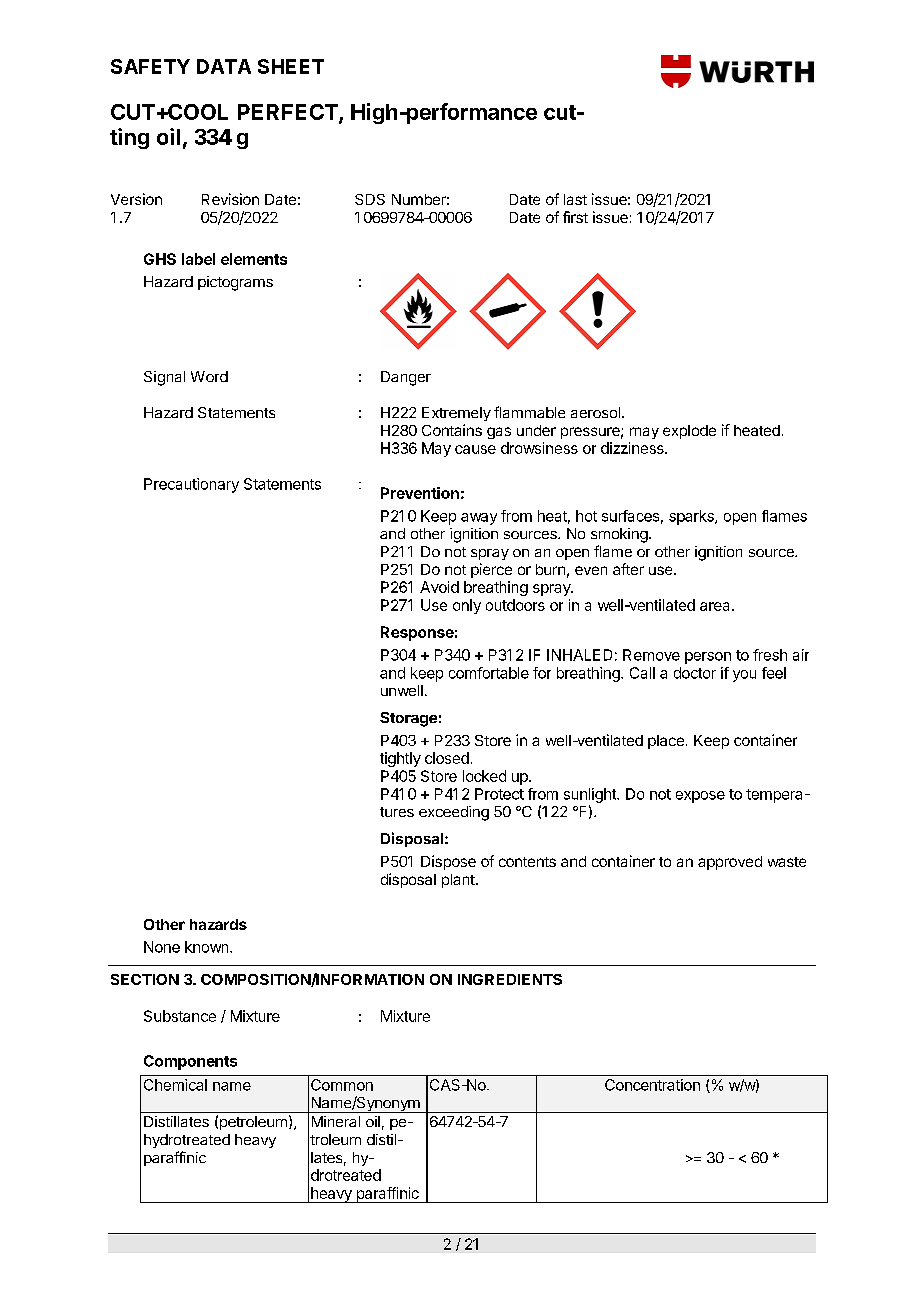 This screenshot has width=924, height=1308. I want to click on DATA, so click(224, 66).
